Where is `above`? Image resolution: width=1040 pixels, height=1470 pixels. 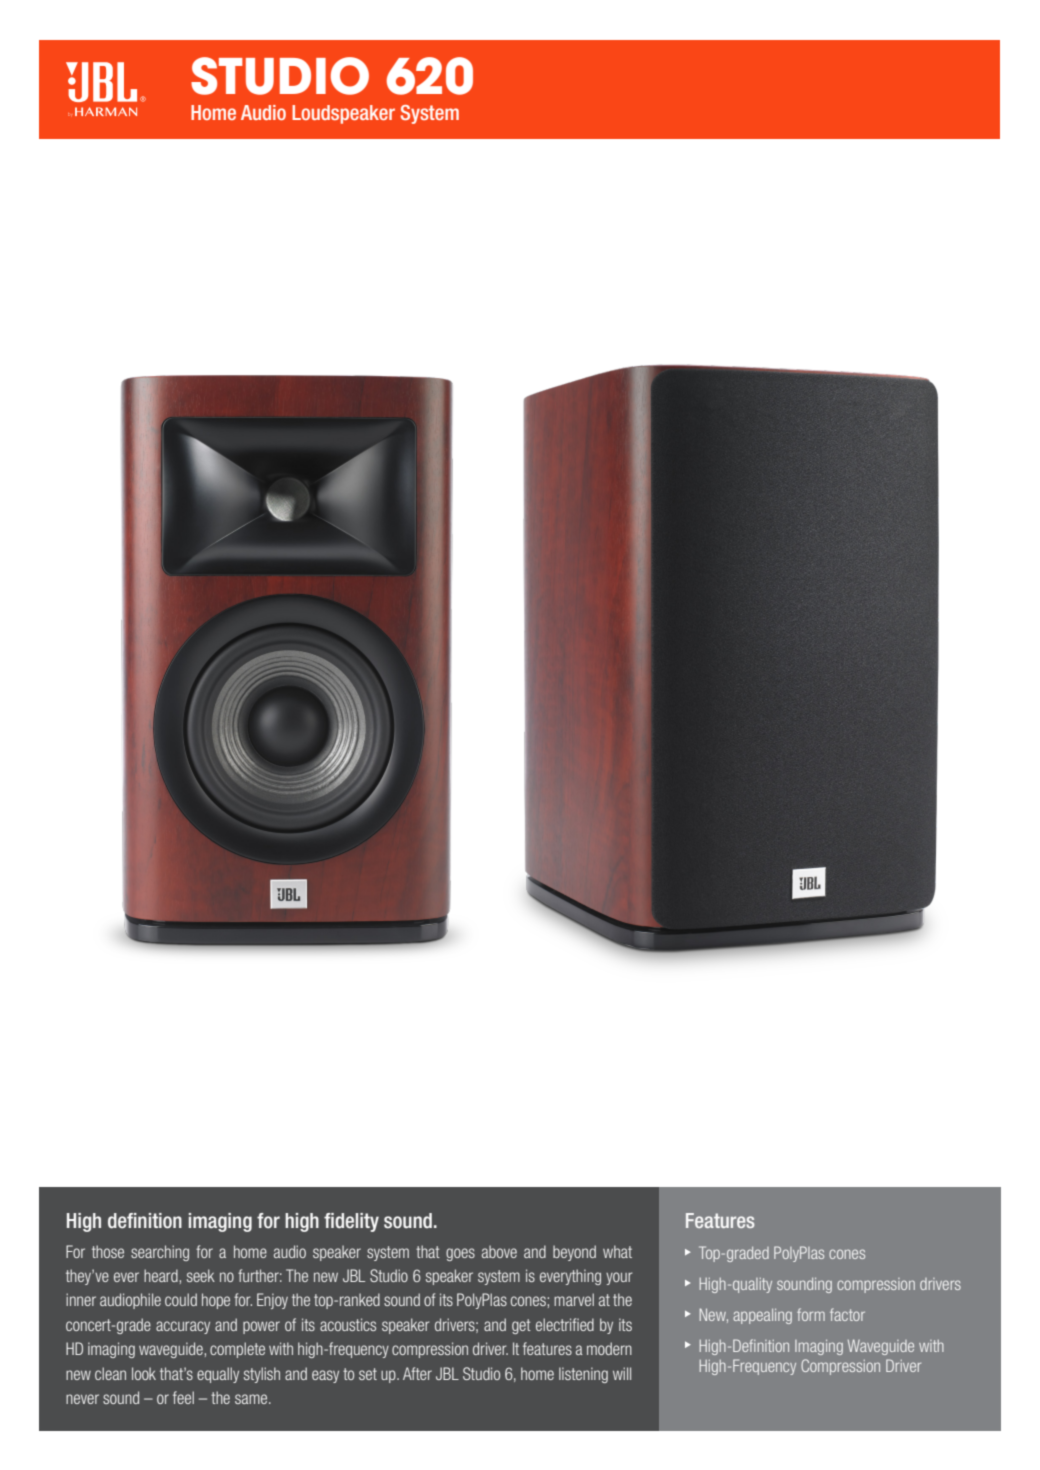 above is located at coordinates (499, 1251).
